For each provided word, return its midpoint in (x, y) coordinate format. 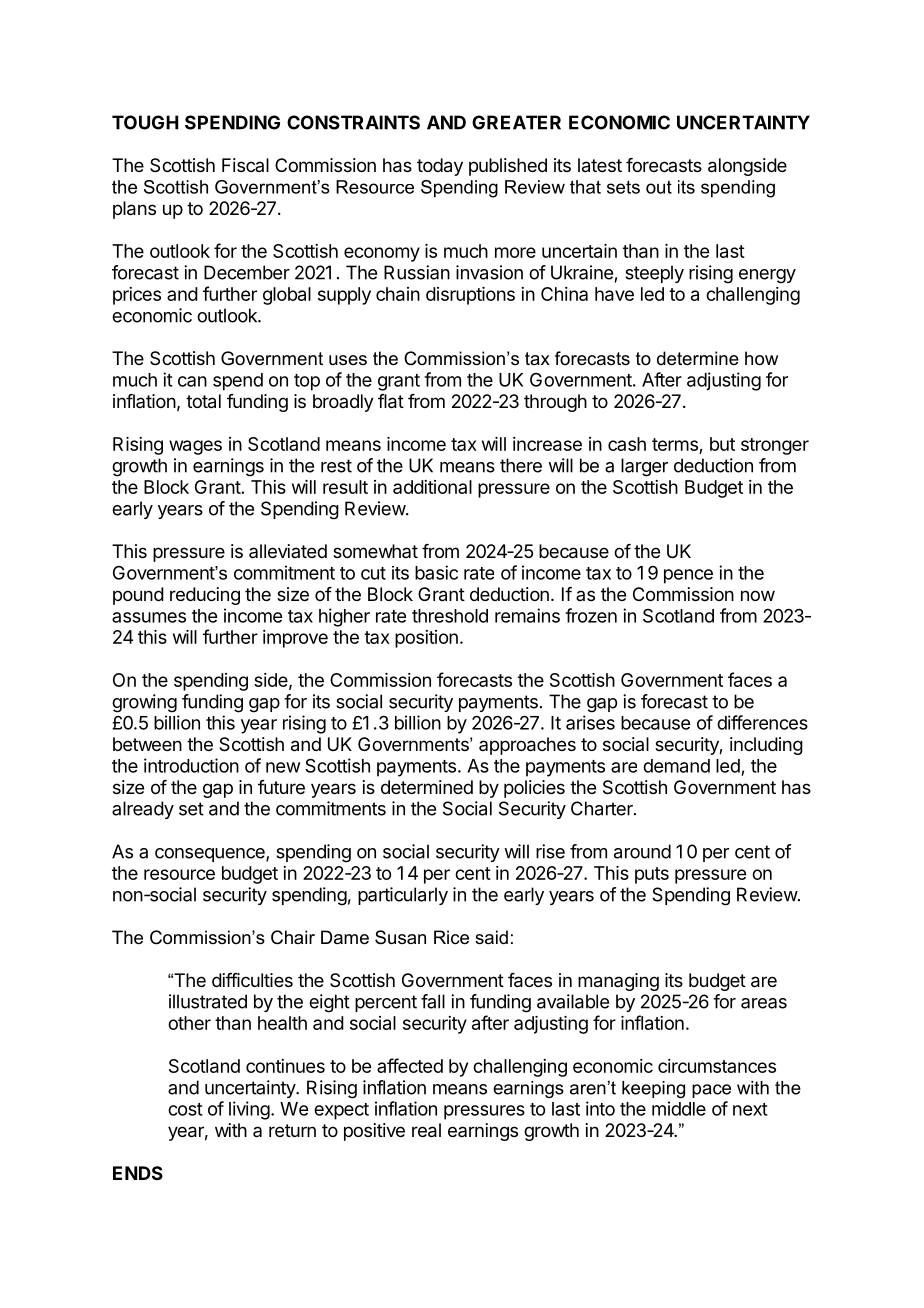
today (440, 167)
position (426, 639)
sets (623, 187)
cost (185, 1109)
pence (688, 576)
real (426, 1130)
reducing (205, 596)
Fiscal (245, 165)
